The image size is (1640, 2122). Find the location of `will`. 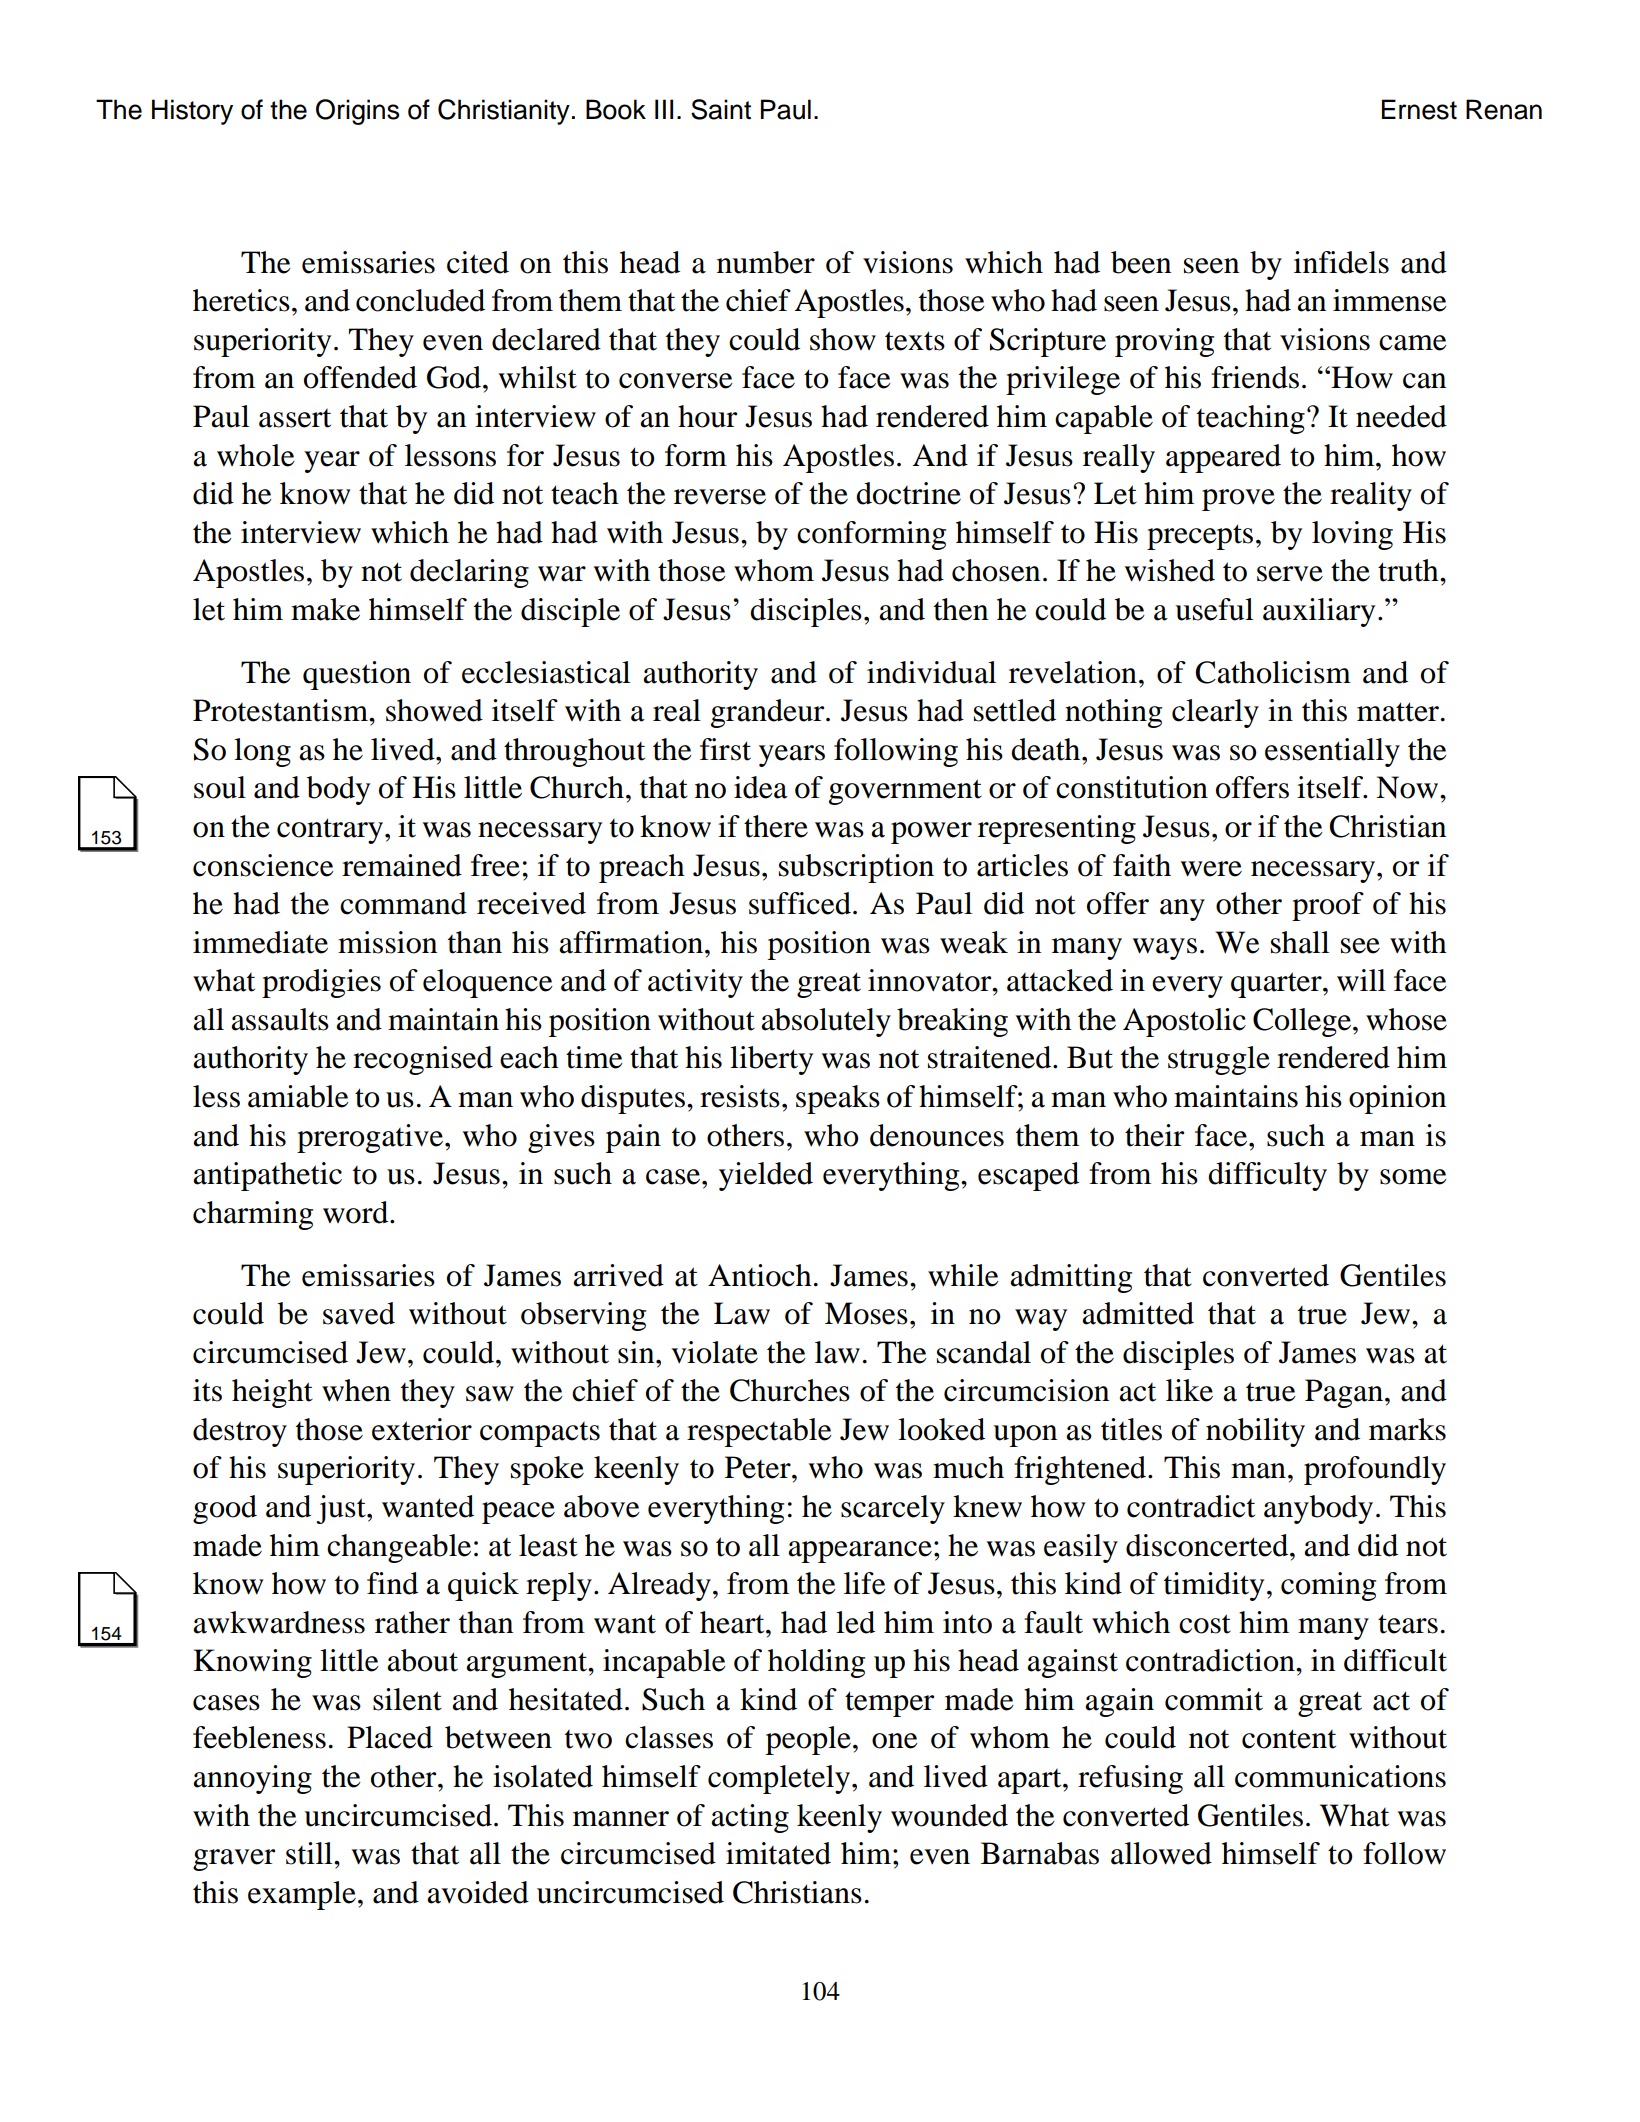

will is located at coordinates (1361, 980).
